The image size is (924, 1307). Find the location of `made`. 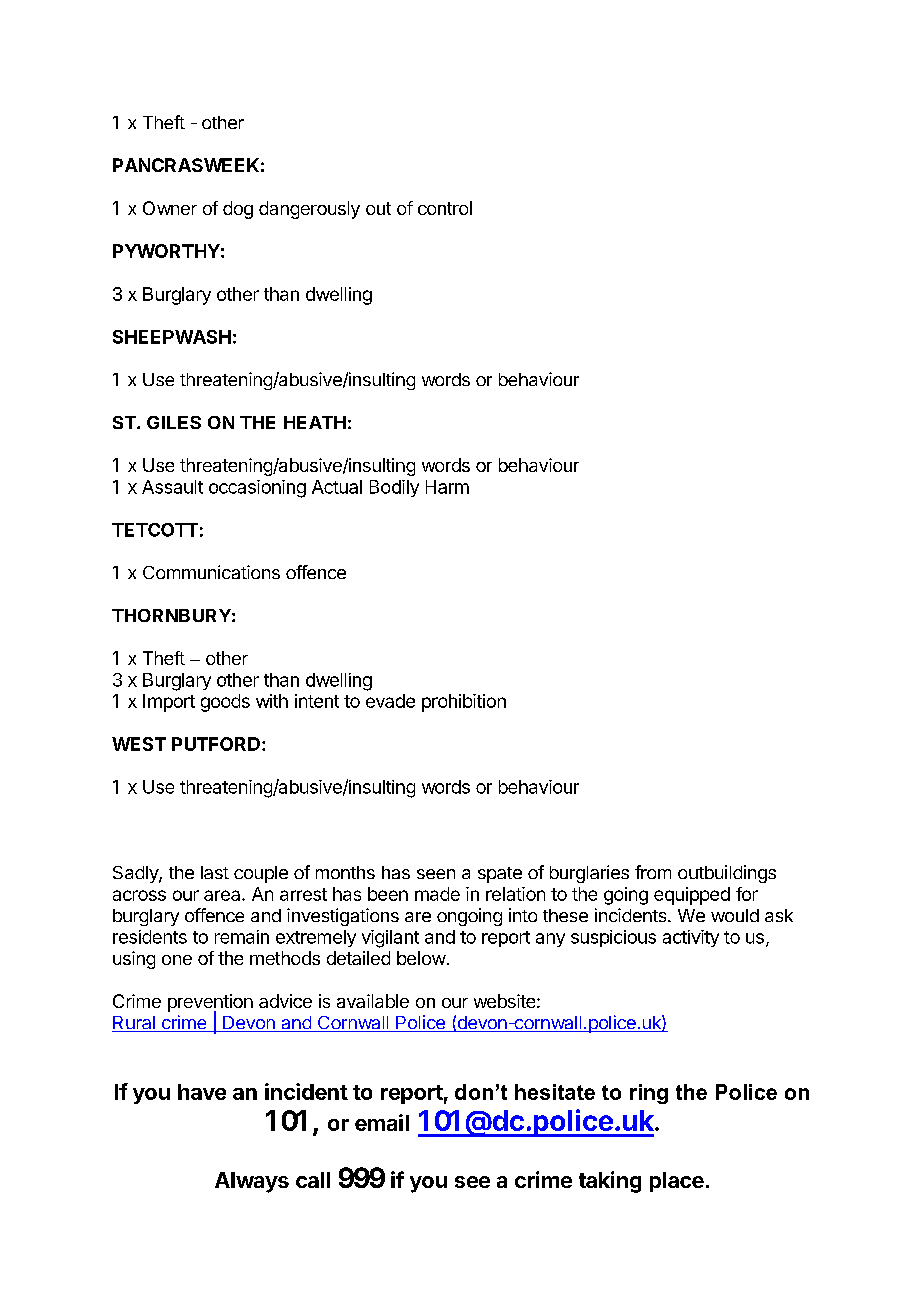

made is located at coordinates (437, 894).
